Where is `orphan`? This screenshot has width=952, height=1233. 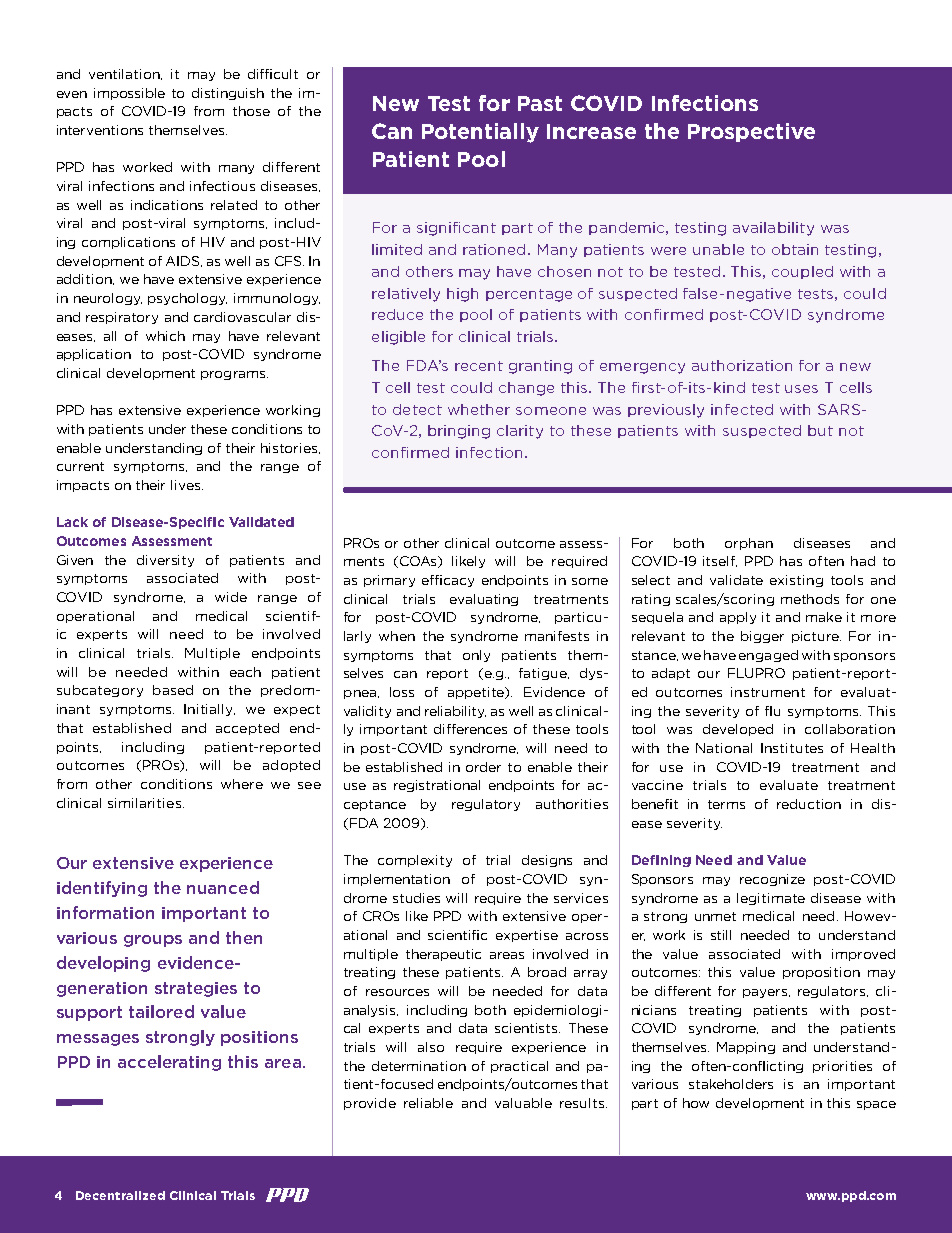 orphan is located at coordinates (749, 544).
